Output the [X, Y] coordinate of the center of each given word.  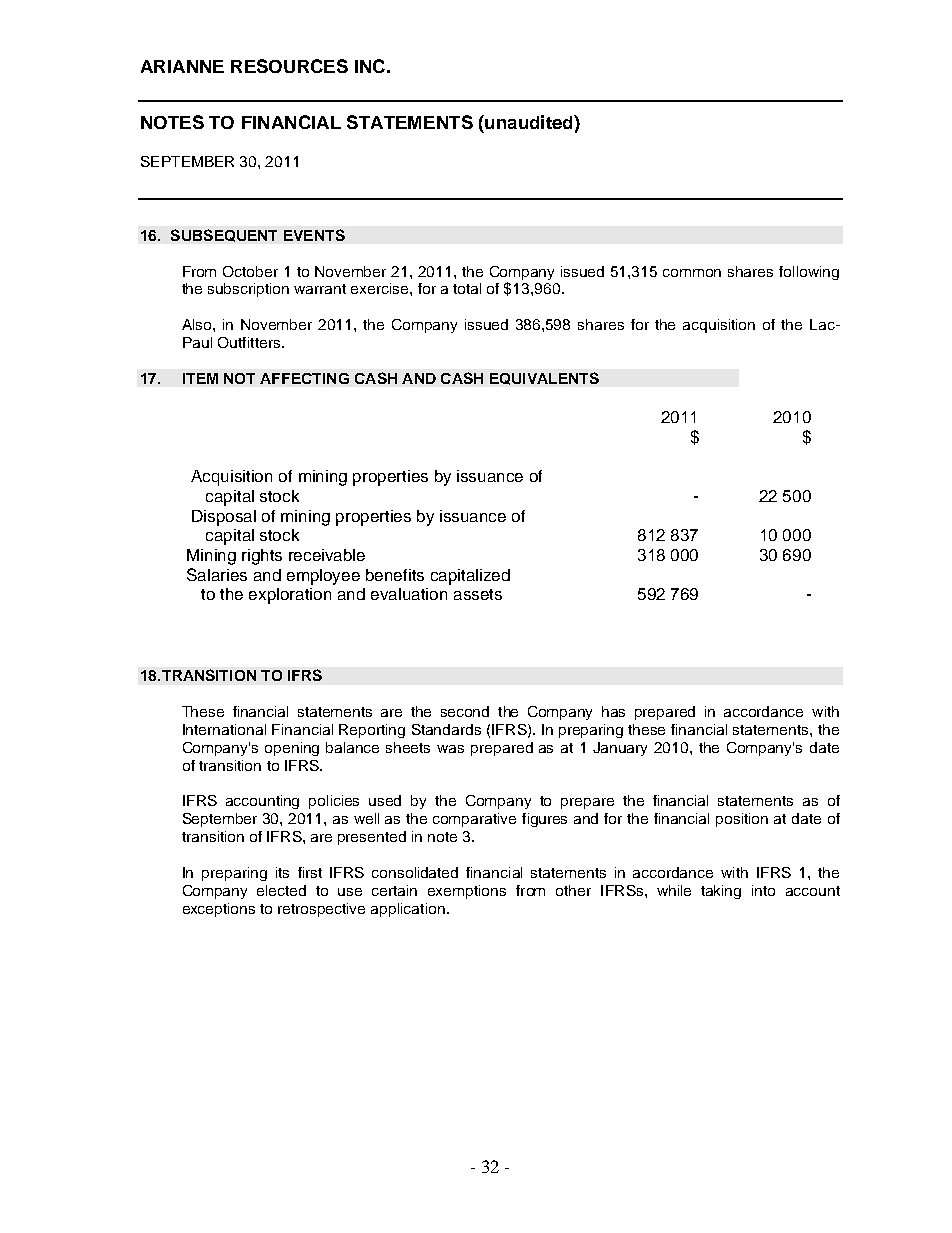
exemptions [467, 892]
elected [281, 890]
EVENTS [314, 235]
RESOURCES [289, 66]
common [692, 273]
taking [721, 892]
